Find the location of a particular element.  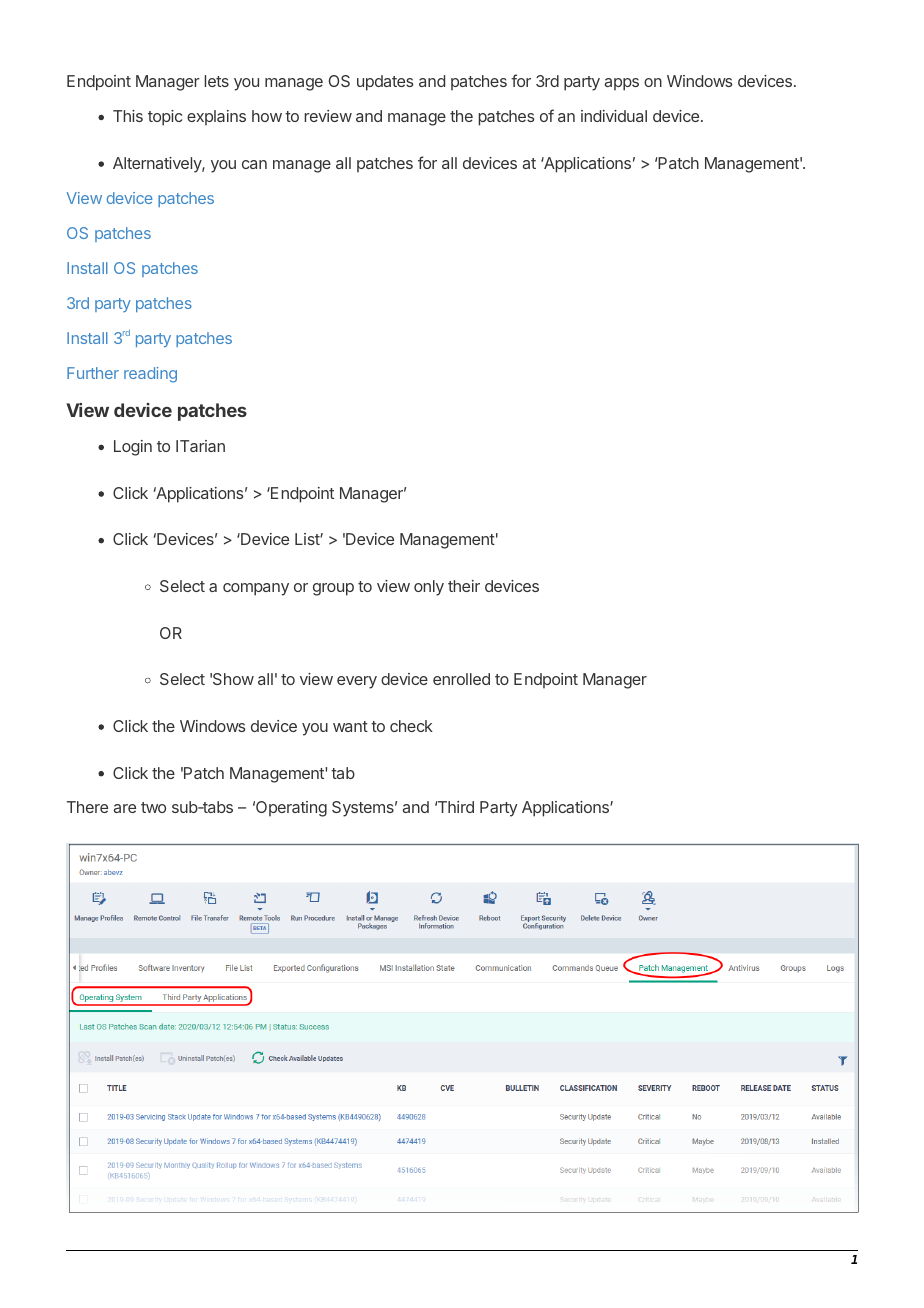

Login is located at coordinates (133, 448).
